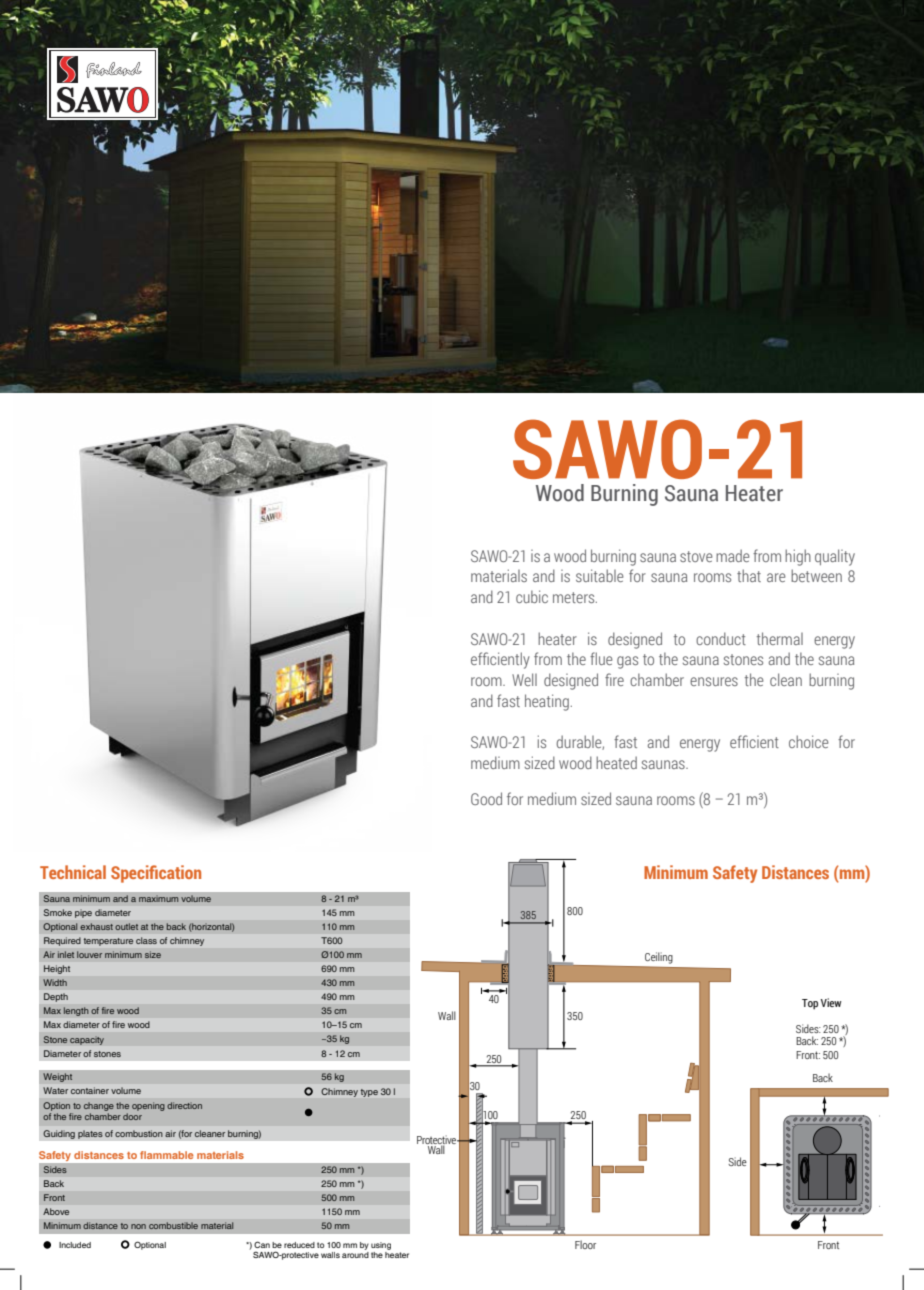 The height and width of the screenshot is (1290, 924). I want to click on type, so click(369, 1093).
